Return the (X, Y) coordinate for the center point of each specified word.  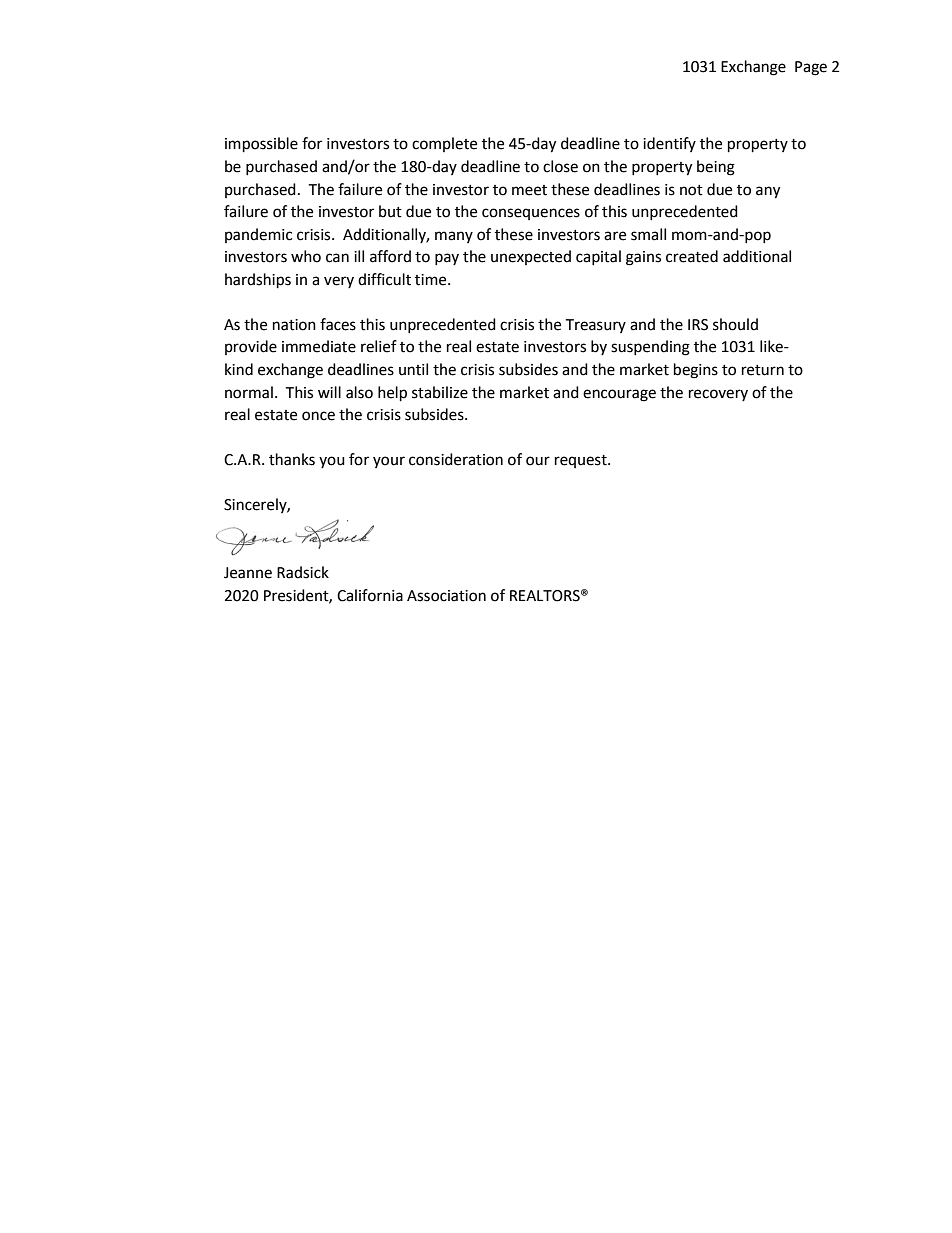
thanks (292, 459)
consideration (456, 459)
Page (811, 68)
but (390, 211)
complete (444, 144)
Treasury (595, 326)
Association (446, 596)
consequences (531, 214)
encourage (619, 395)
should (735, 324)
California (370, 595)
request (582, 461)
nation (294, 325)
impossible (261, 145)
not (691, 190)
